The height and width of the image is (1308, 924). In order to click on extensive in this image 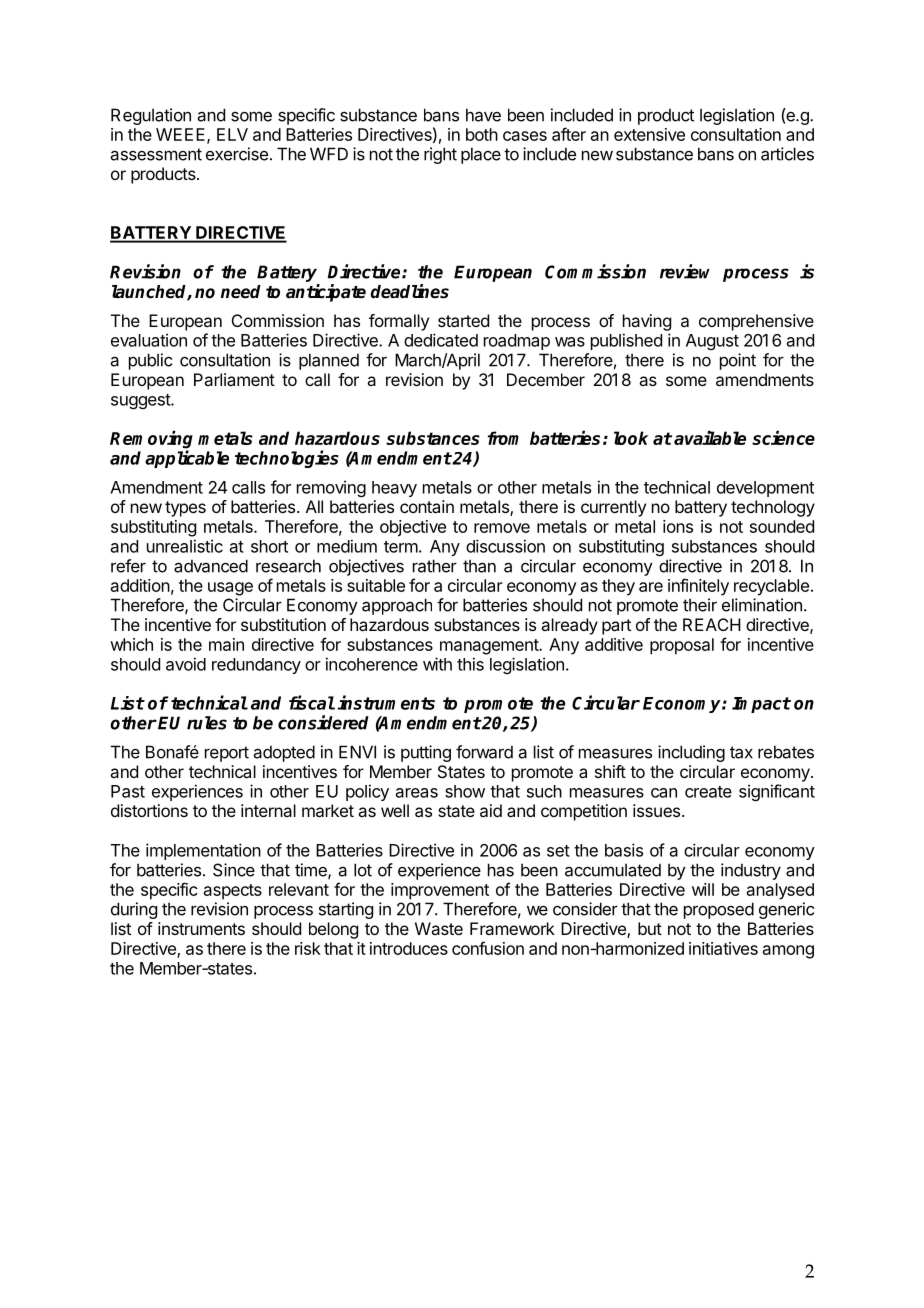, I will do `click(649, 134)`.
